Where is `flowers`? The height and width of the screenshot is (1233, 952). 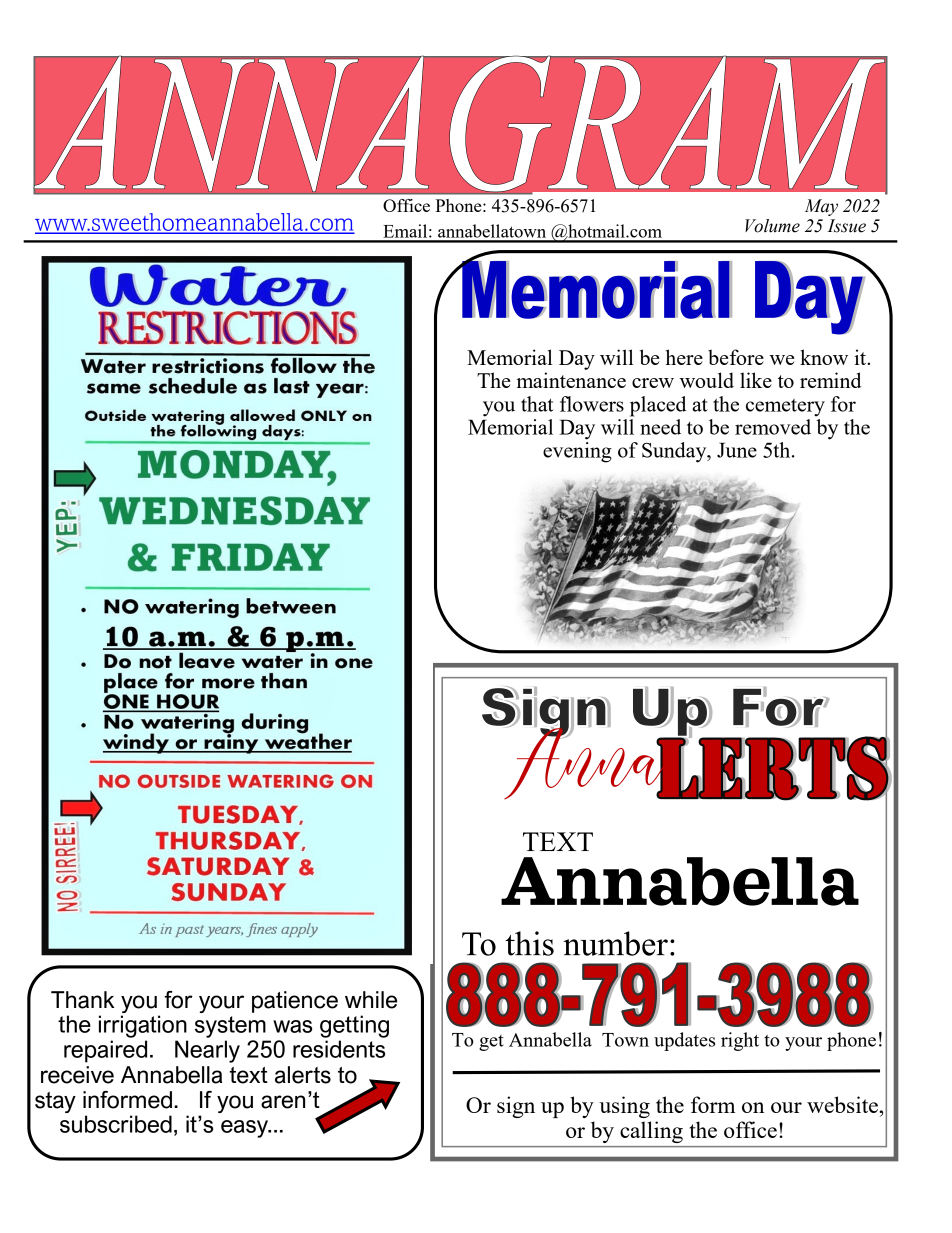
flowers is located at coordinates (592, 404).
